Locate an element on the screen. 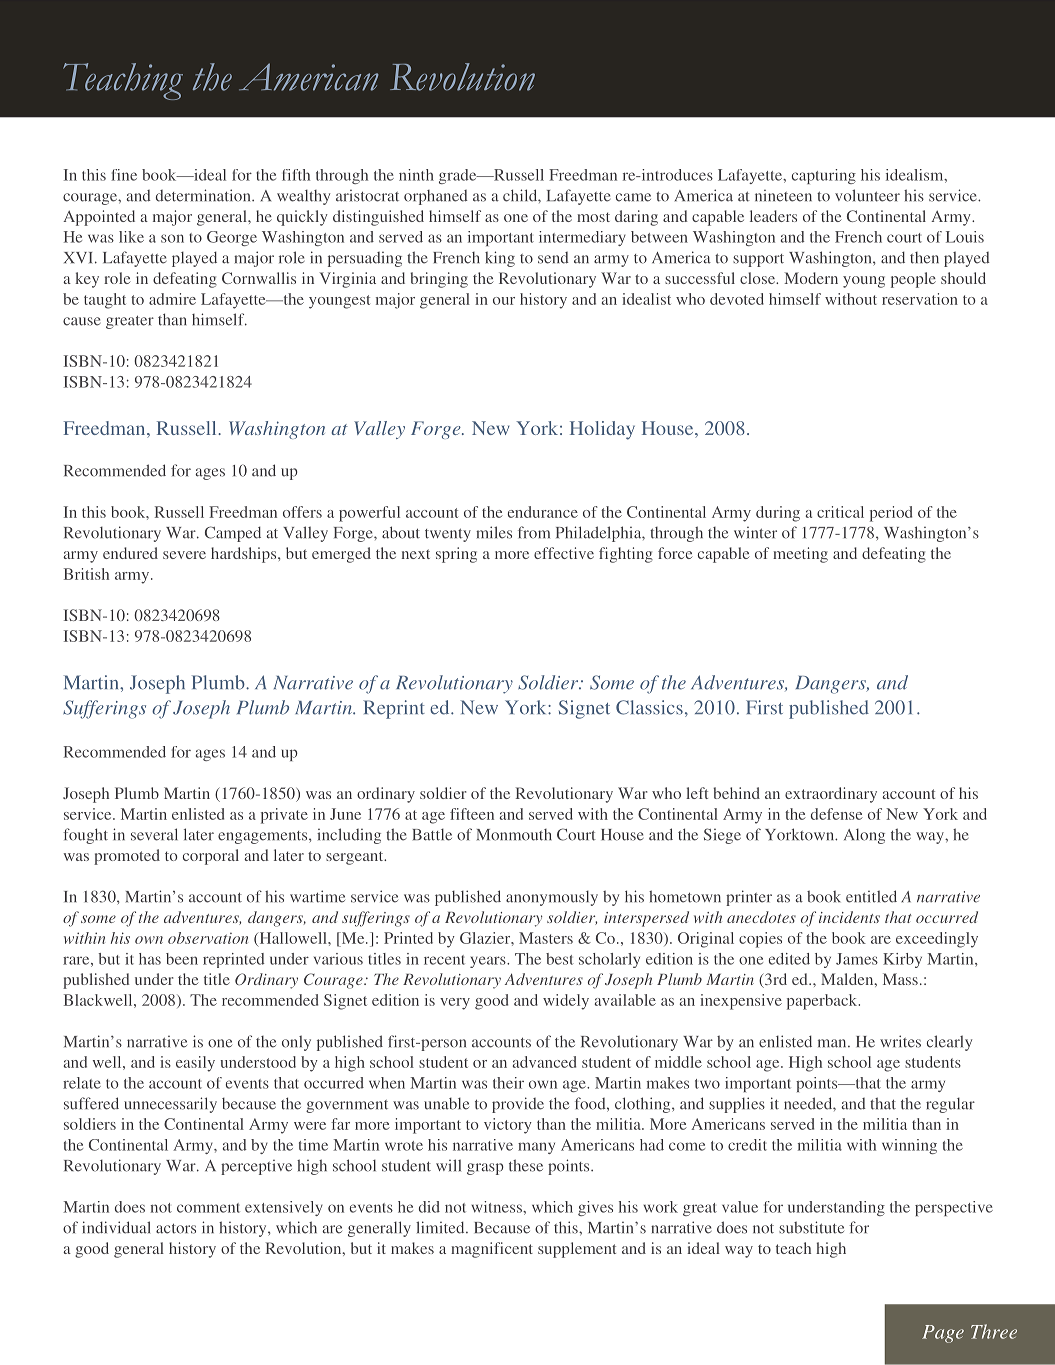  several is located at coordinates (154, 834).
